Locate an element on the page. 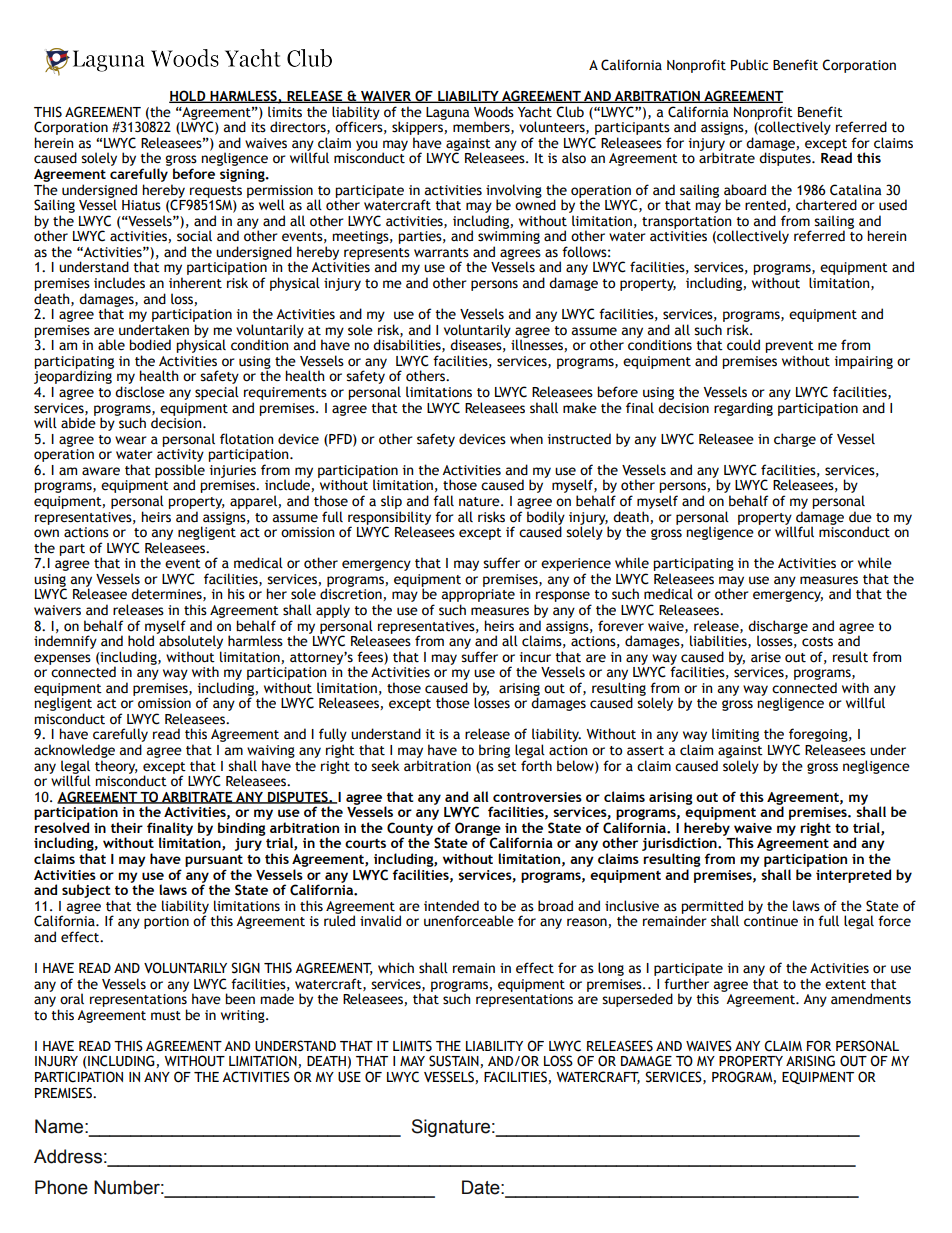  SUSTAIN is located at coordinates (455, 1061).
